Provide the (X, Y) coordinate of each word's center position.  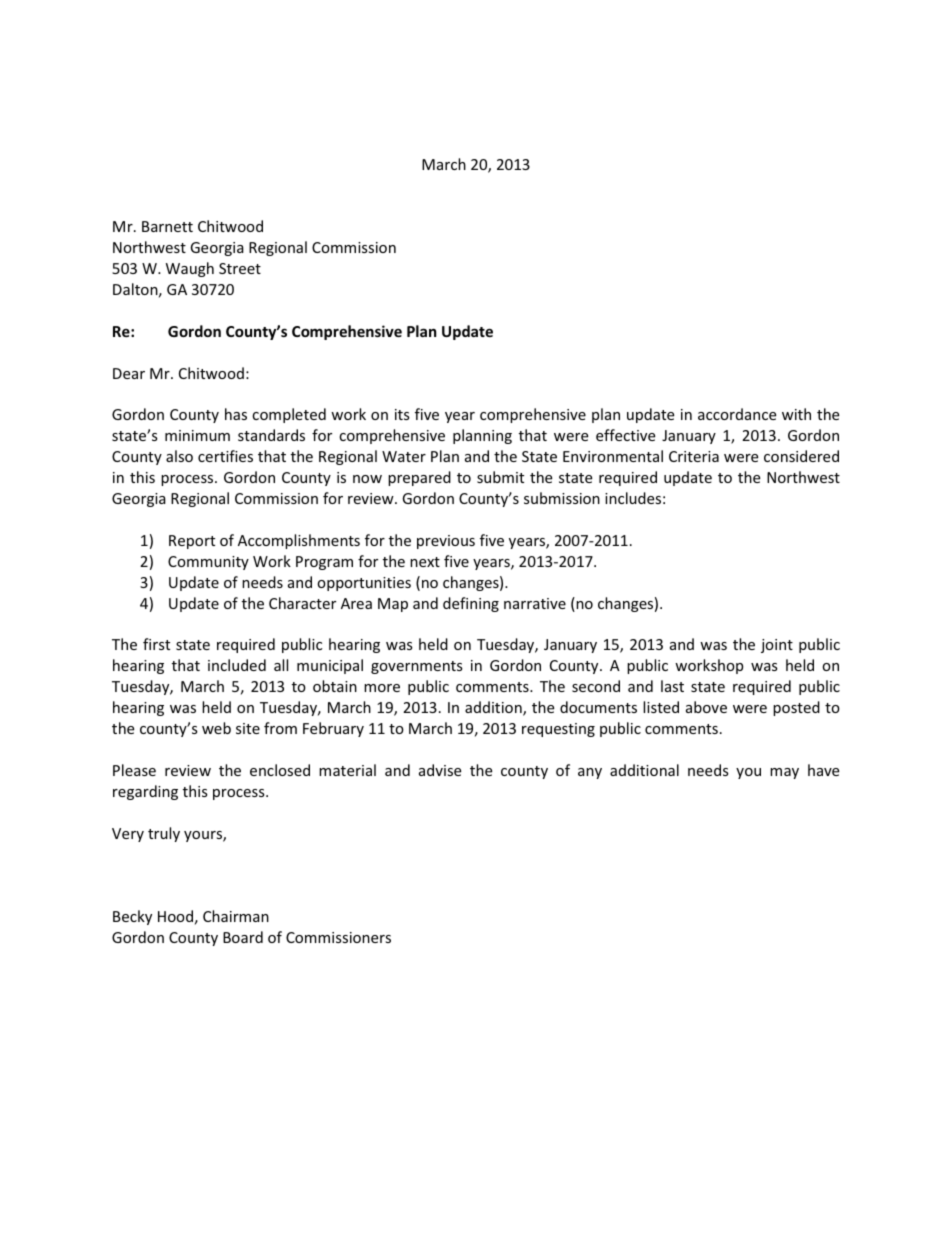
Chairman (236, 916)
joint (777, 646)
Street (240, 268)
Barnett (167, 226)
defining (471, 604)
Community (208, 563)
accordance (737, 414)
